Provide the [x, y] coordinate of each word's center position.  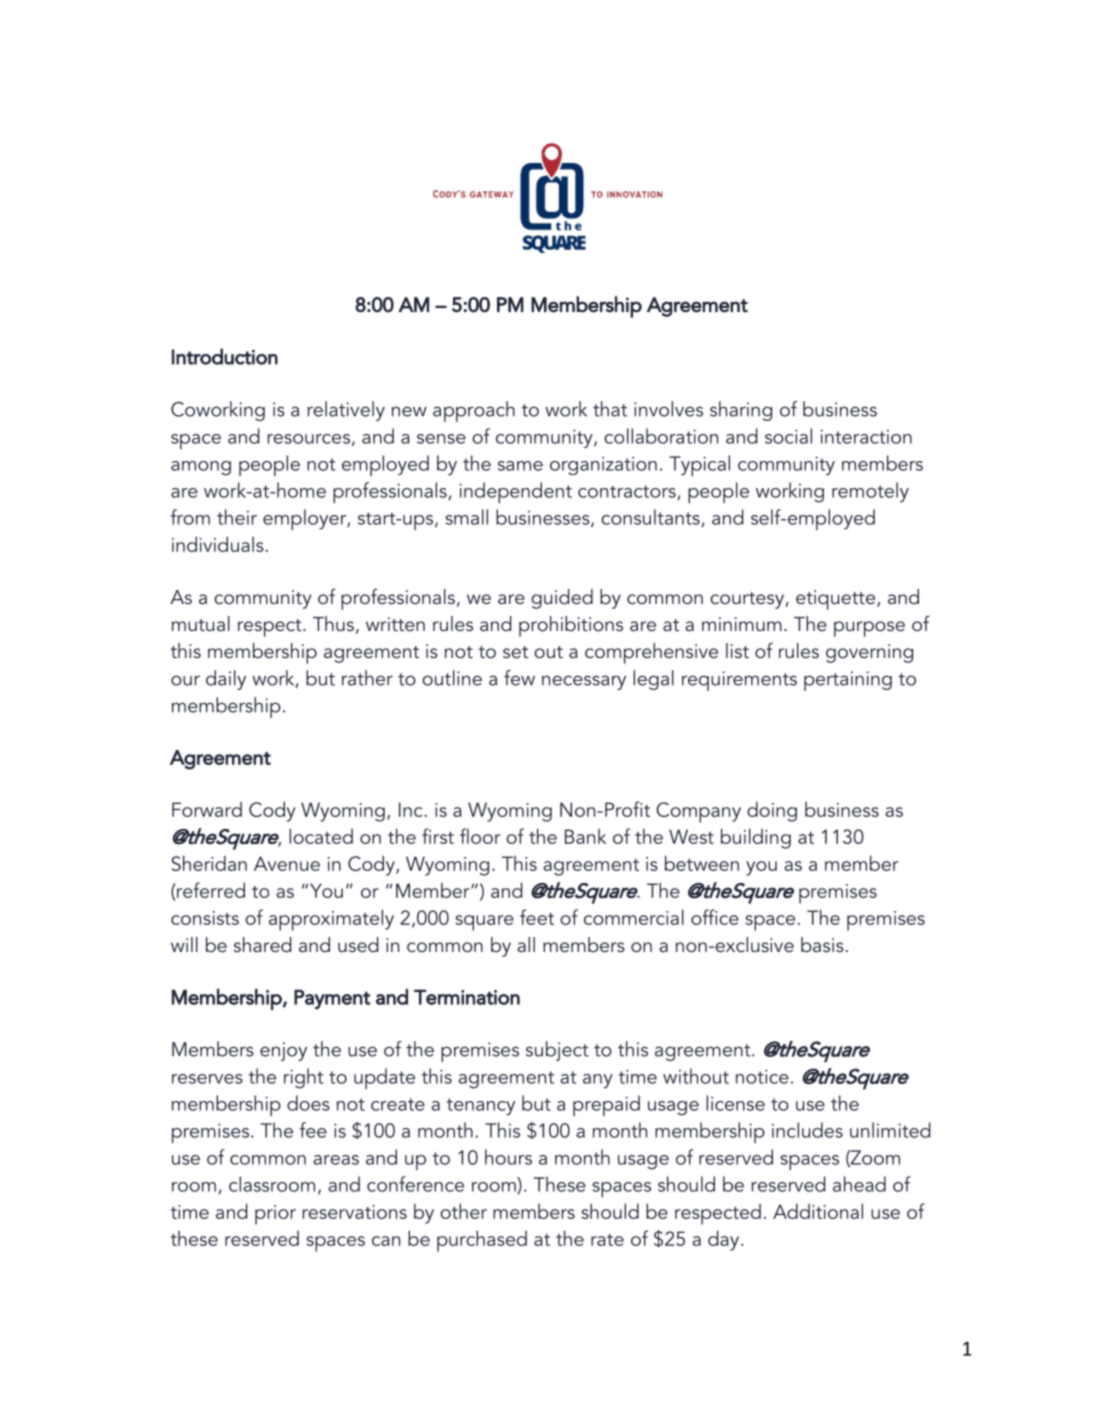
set [515, 652]
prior [275, 1215]
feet [537, 917]
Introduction [225, 356]
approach [474, 411]
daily [226, 680]
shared [263, 944]
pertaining [848, 681]
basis [822, 944]
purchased [482, 1241]
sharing [741, 411]
